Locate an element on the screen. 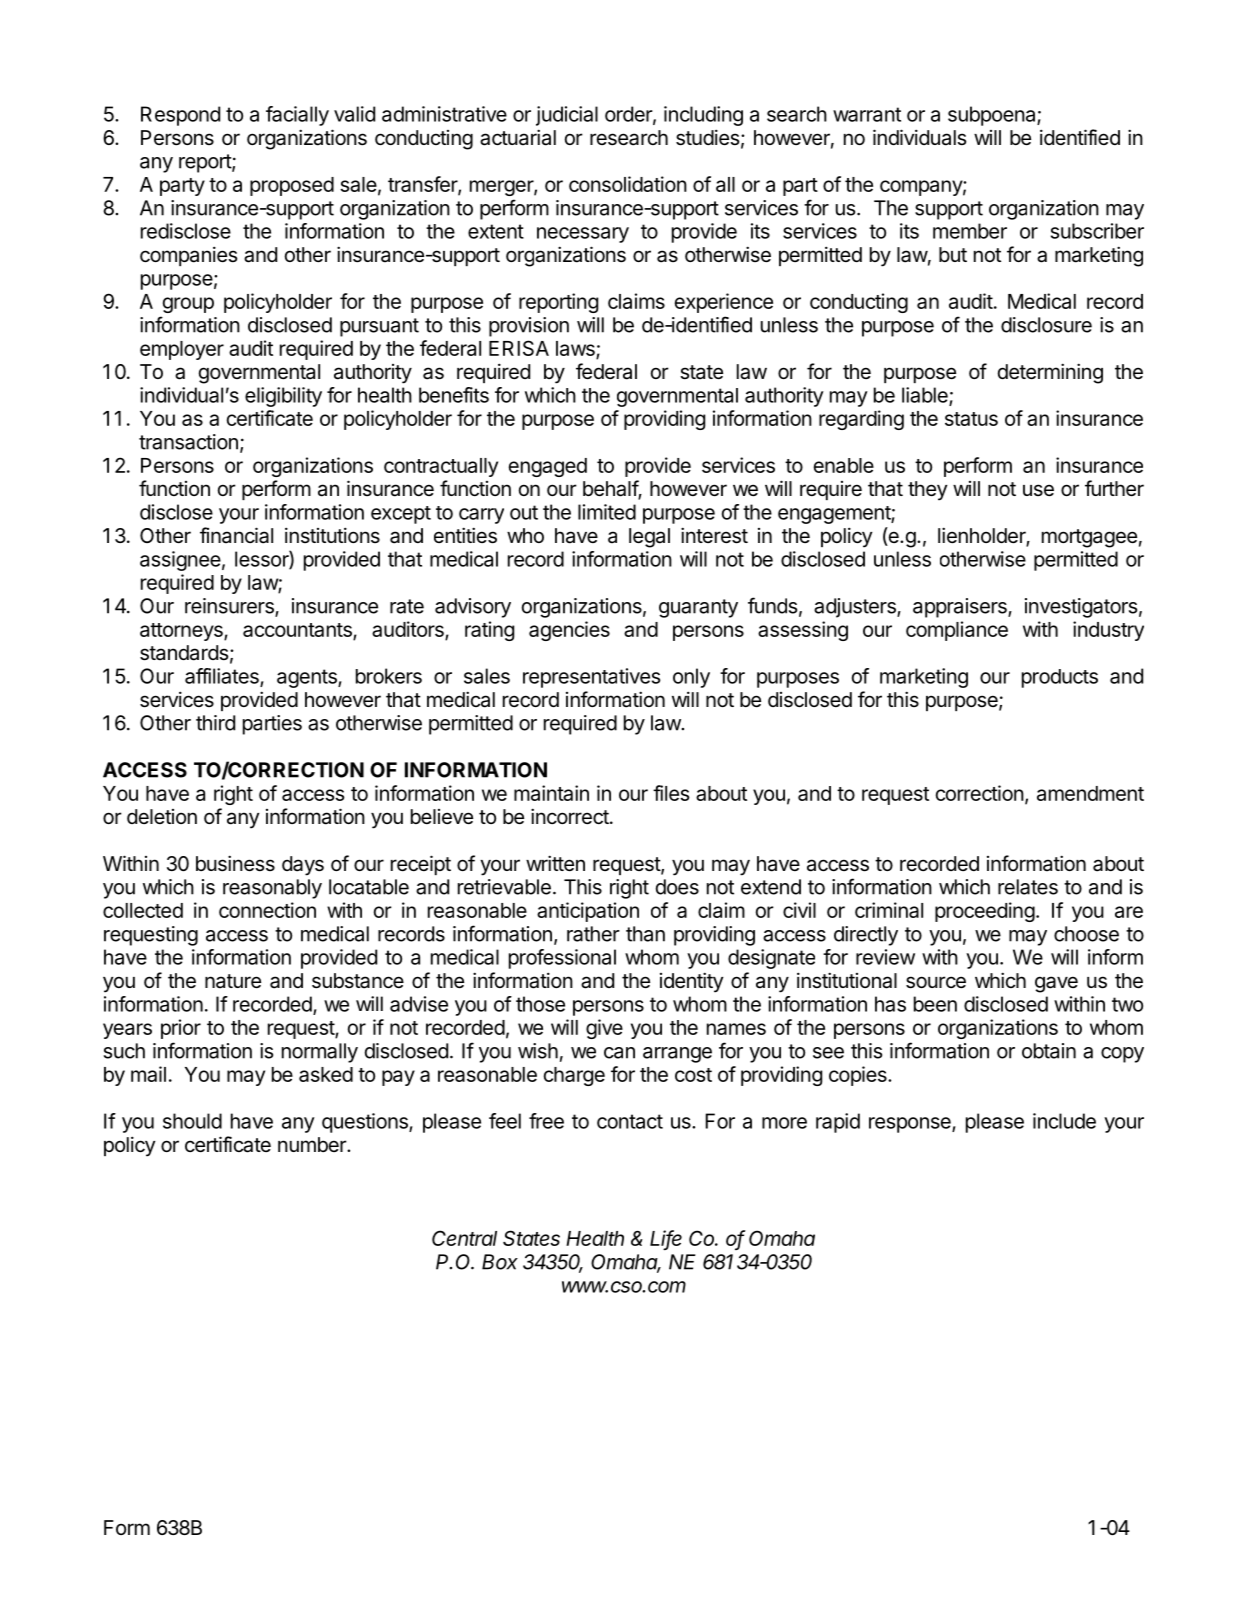  Life is located at coordinates (666, 1239).
